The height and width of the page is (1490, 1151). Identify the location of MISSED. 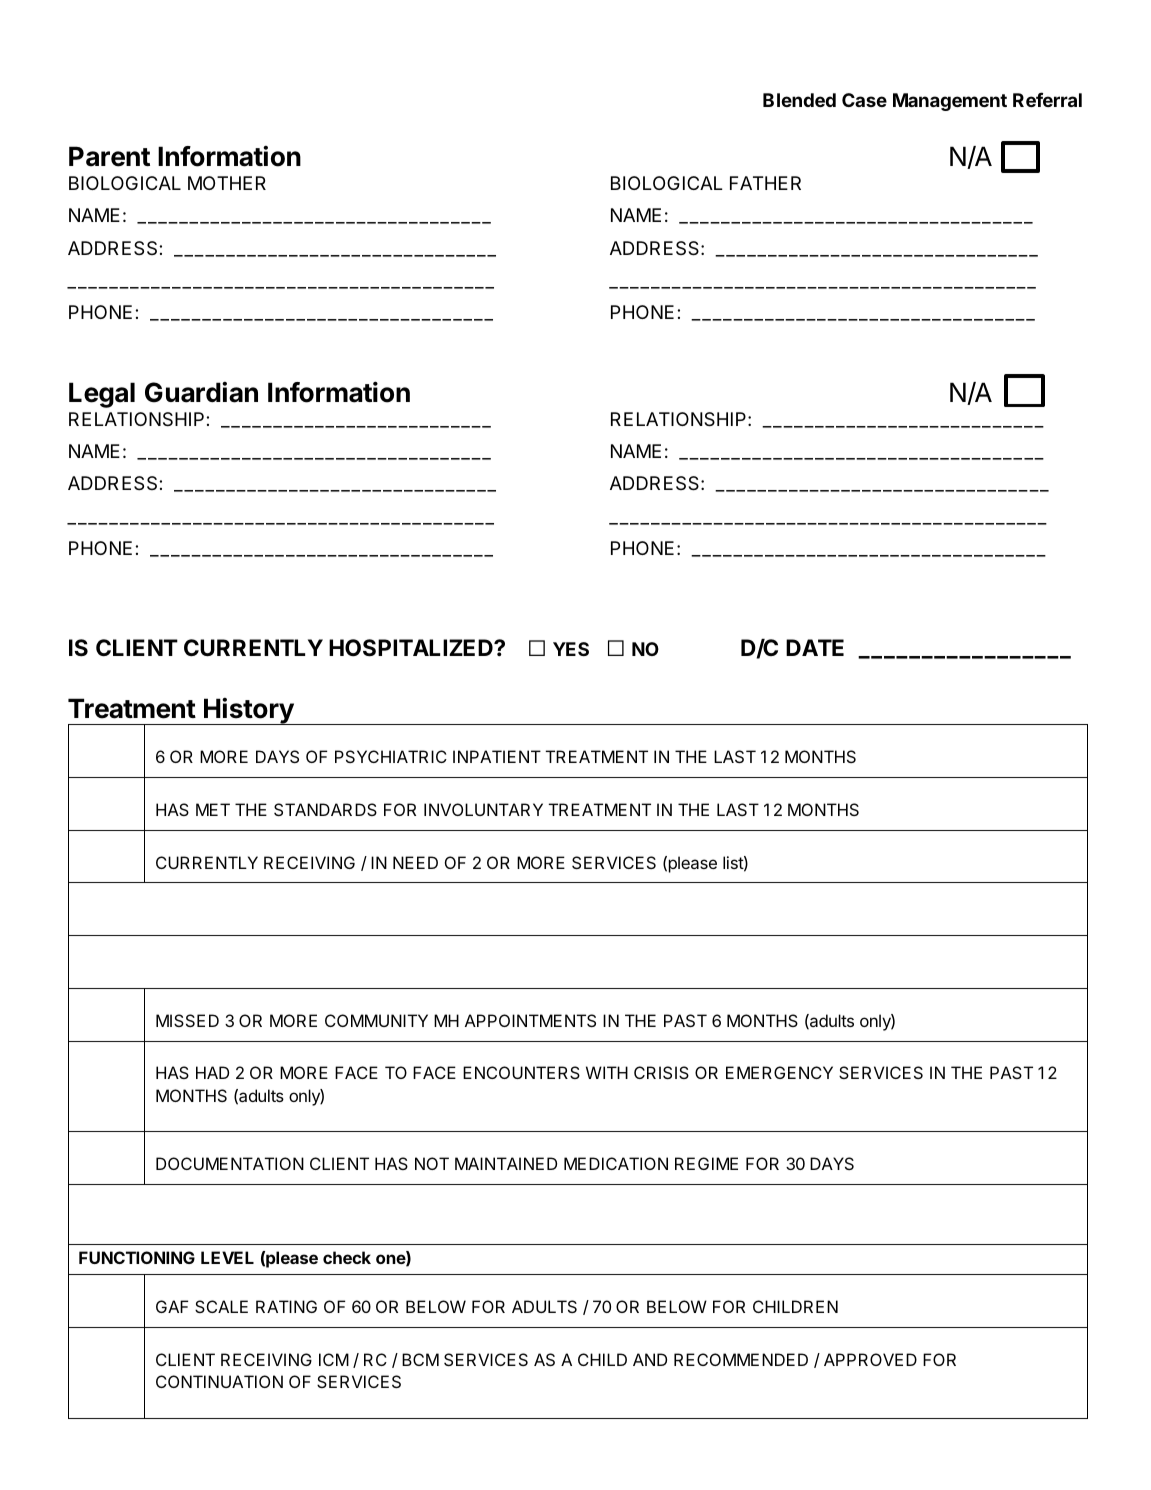
(187, 1020).
